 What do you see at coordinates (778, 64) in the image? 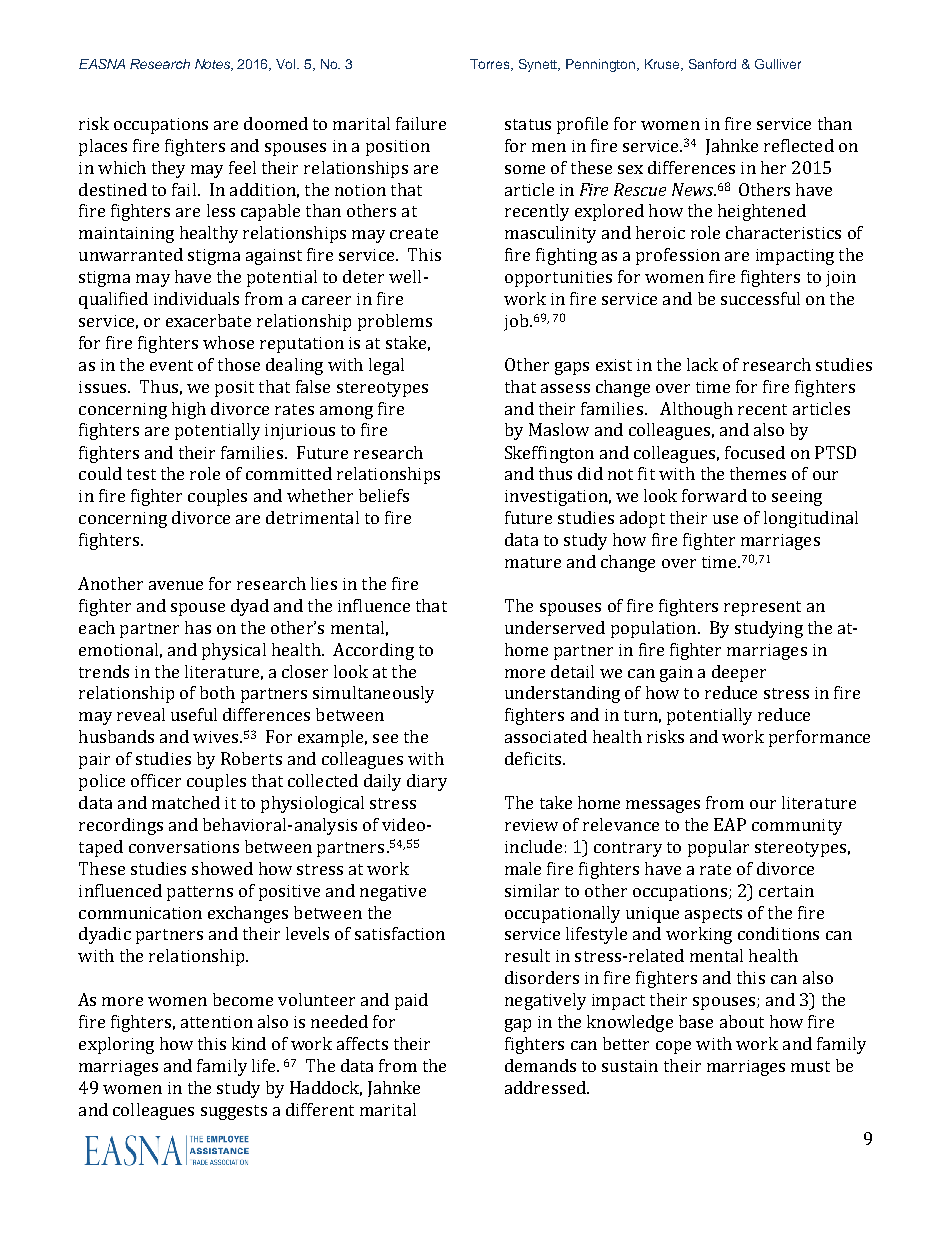
I see `Gulliver` at bounding box center [778, 64].
